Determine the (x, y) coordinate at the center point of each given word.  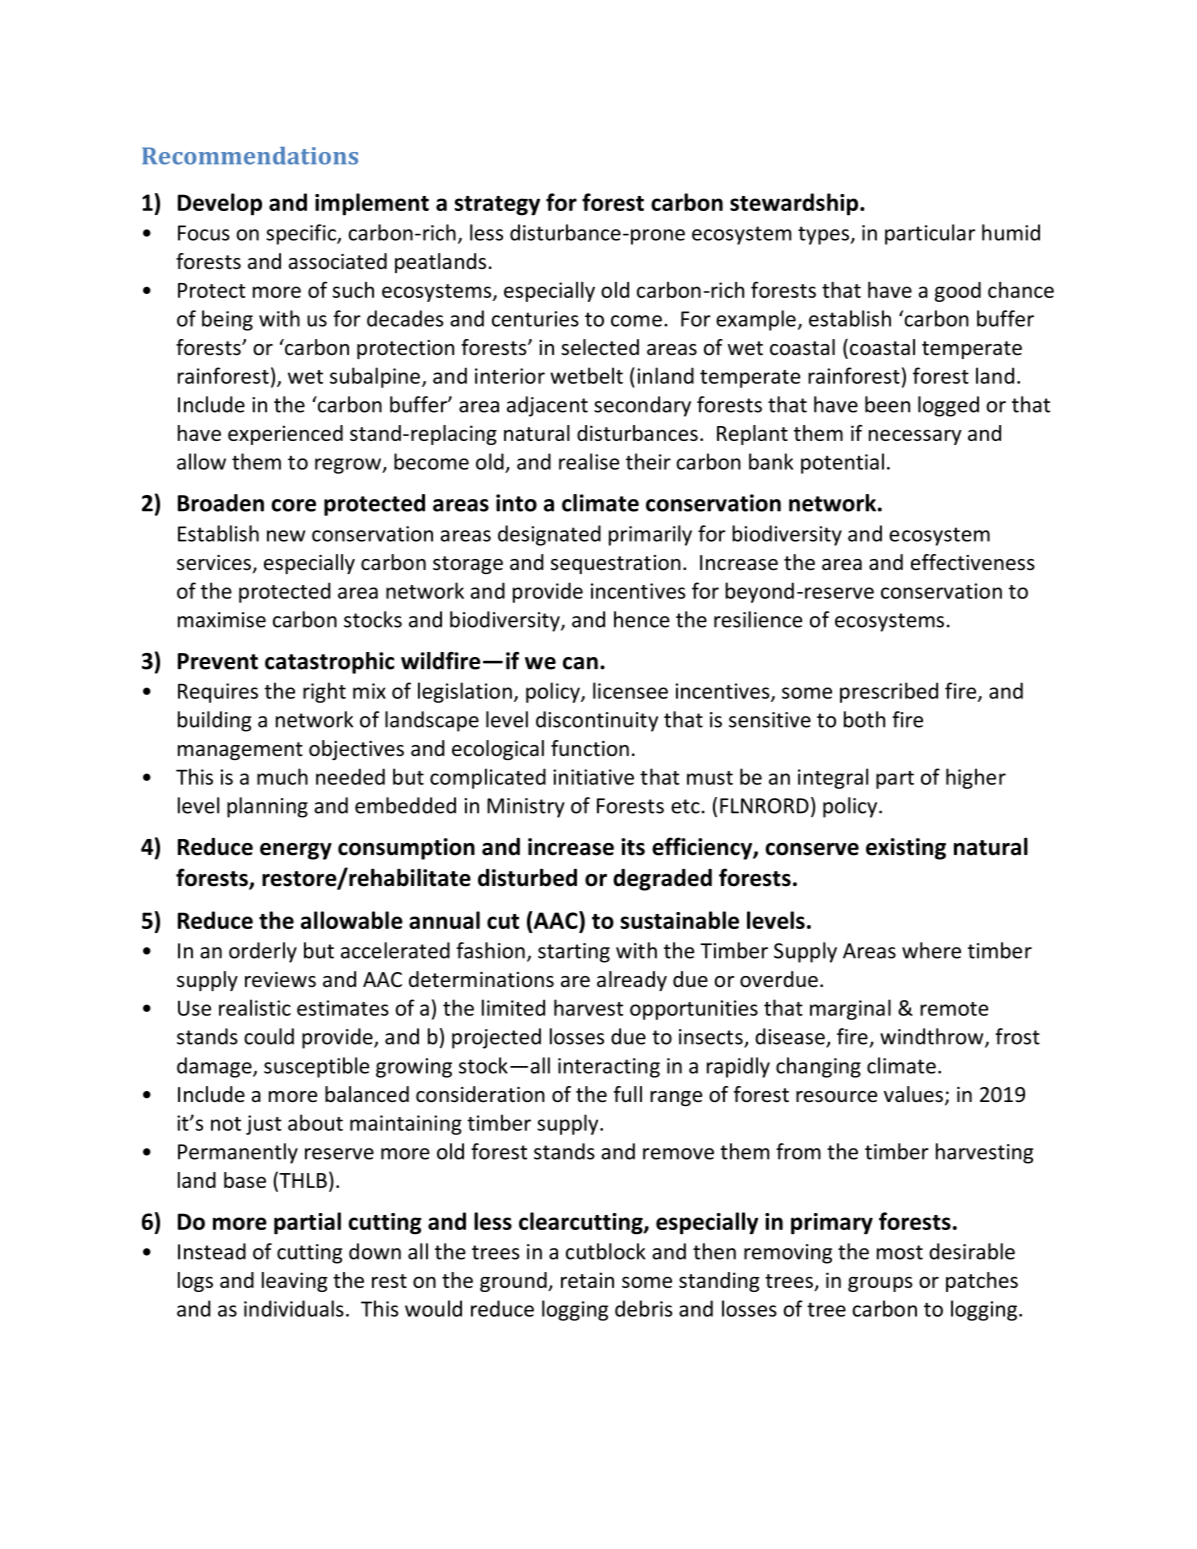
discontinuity (597, 721)
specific (302, 234)
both (864, 719)
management (240, 751)
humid (1011, 232)
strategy (497, 206)
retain (587, 1280)
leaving (295, 1282)
